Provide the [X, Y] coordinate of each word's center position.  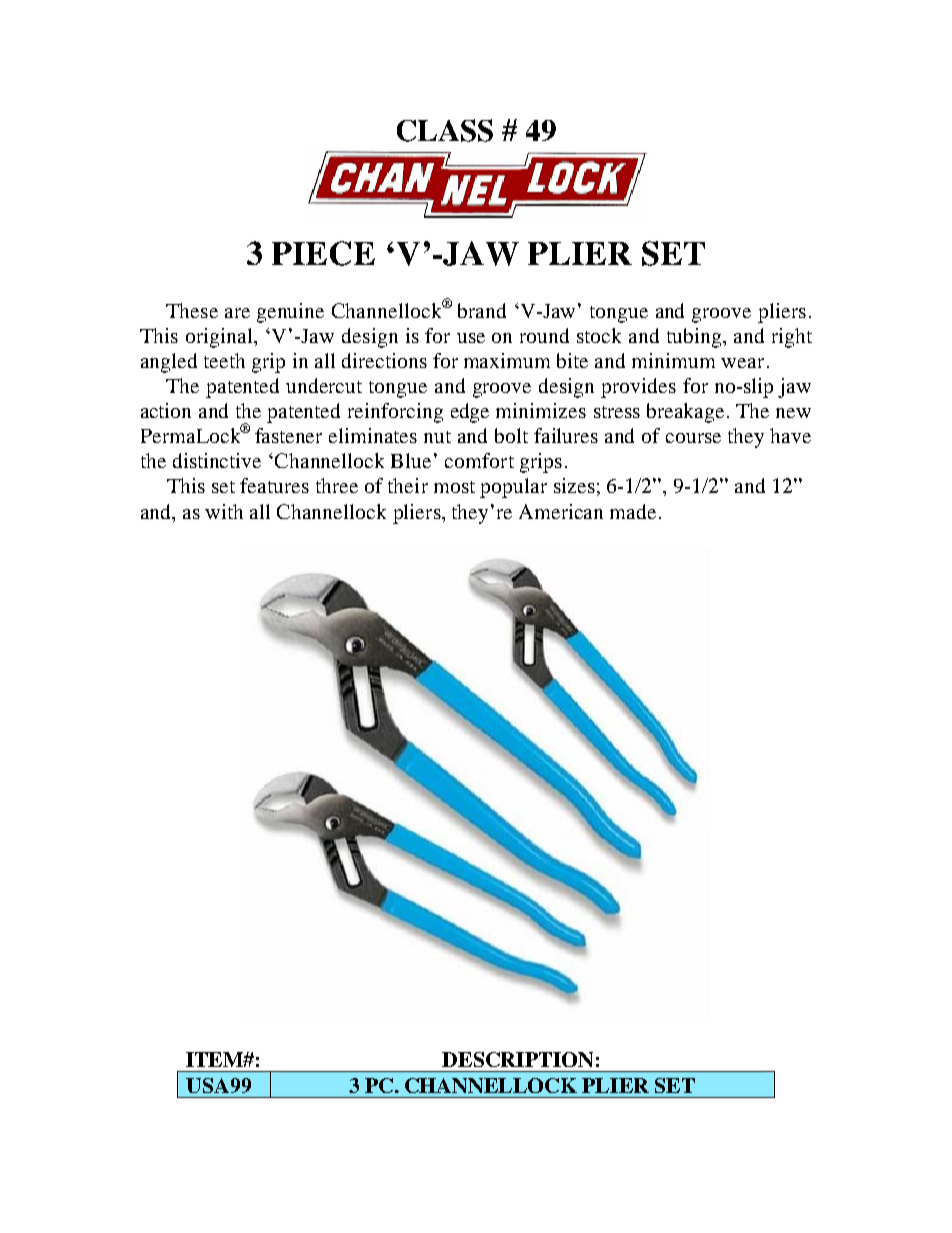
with [224, 511]
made [633, 511]
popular [513, 488]
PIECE [323, 253]
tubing [695, 338]
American [561, 511]
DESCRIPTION [517, 1059]
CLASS [445, 130]
